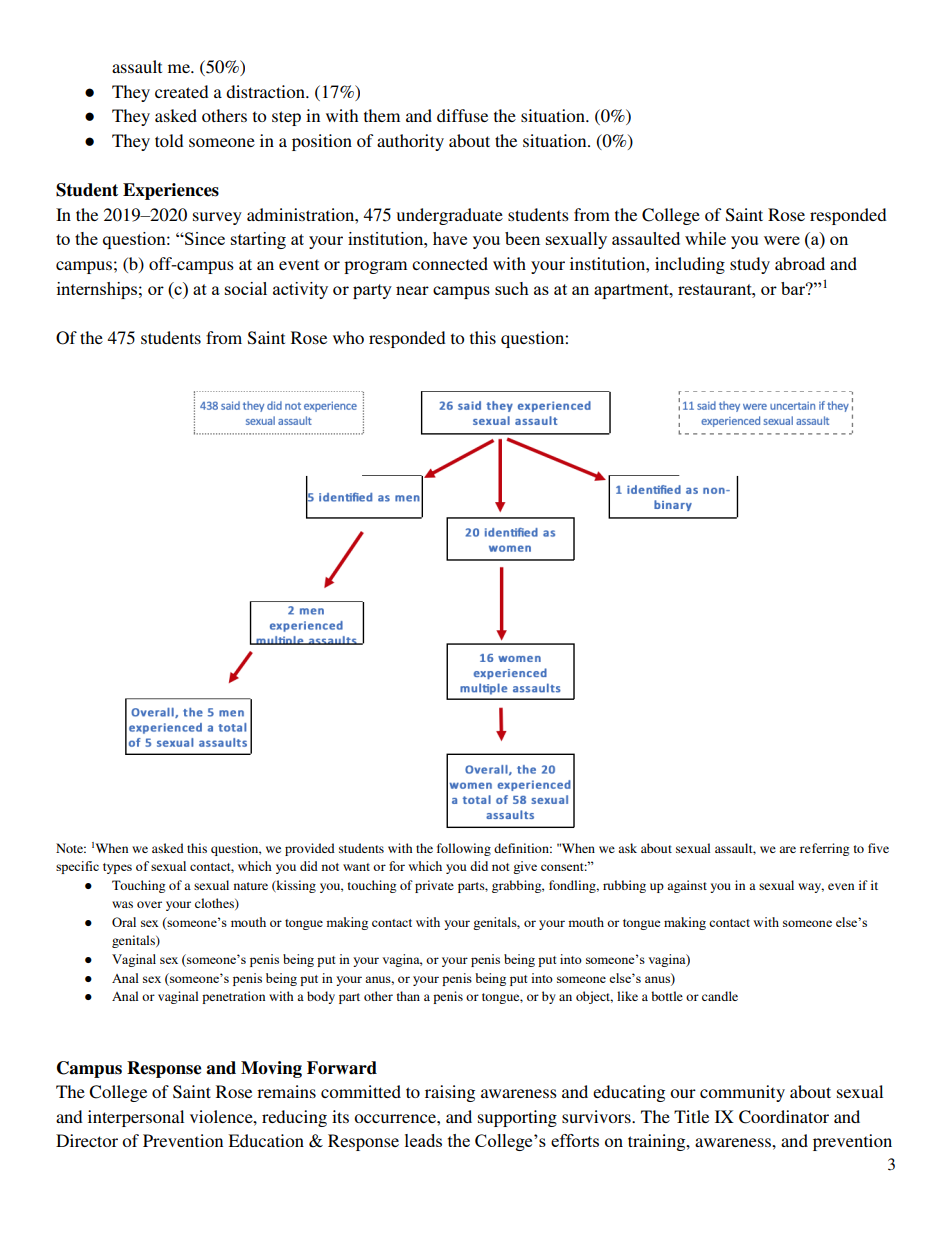  What do you see at coordinates (782, 240) in the image?
I see `were` at bounding box center [782, 240].
